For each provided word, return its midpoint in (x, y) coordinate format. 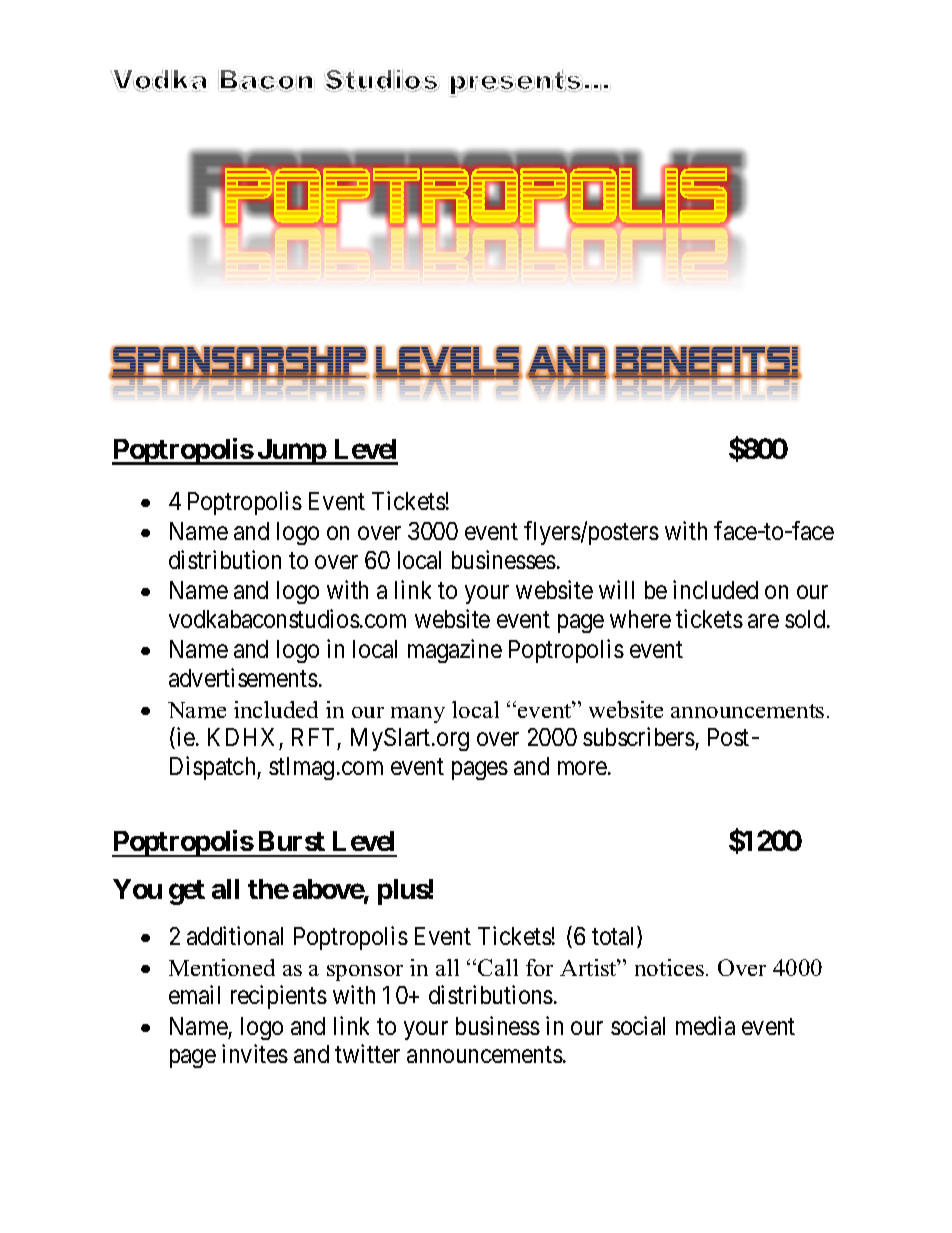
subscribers (639, 738)
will (616, 590)
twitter (367, 1053)
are (763, 621)
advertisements (243, 677)
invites (255, 1053)
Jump (291, 452)
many (418, 715)
